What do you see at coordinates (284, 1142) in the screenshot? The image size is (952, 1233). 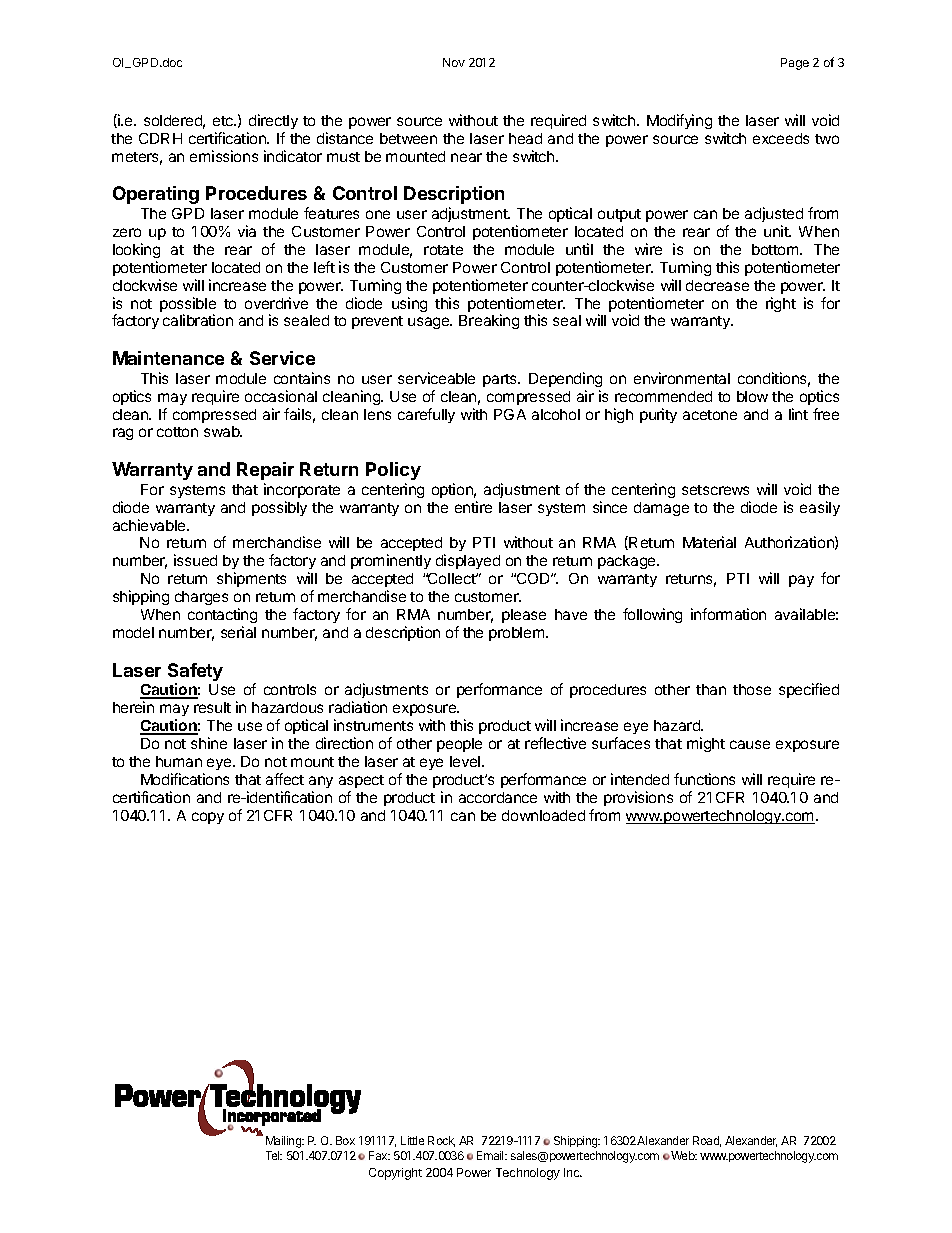 I see `Mailing` at bounding box center [284, 1142].
